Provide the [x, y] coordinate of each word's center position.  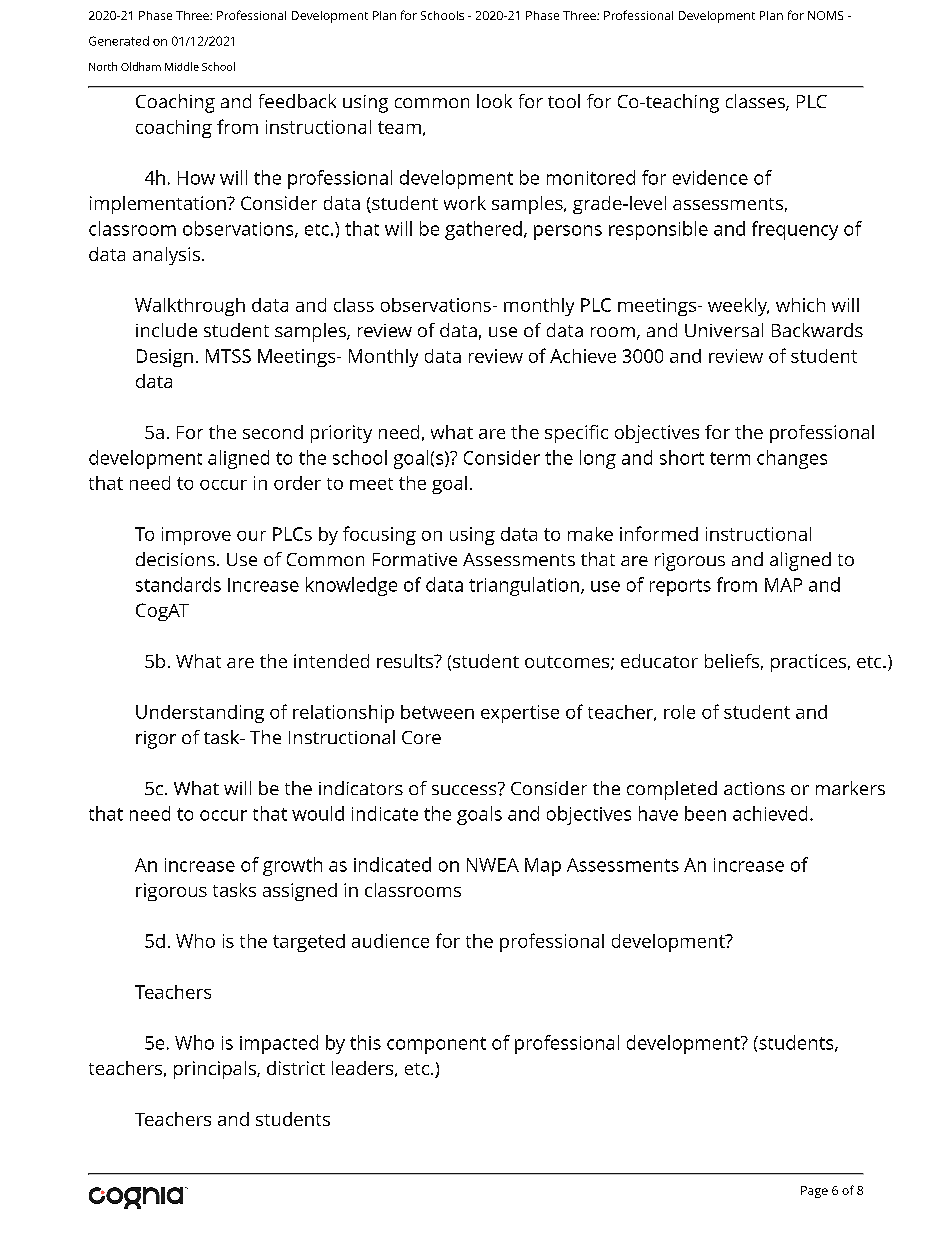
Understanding [200, 714]
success [465, 788]
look [494, 101]
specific [576, 434]
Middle [182, 66]
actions [754, 788]
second [273, 432]
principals [216, 1070]
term [730, 458]
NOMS [825, 15]
